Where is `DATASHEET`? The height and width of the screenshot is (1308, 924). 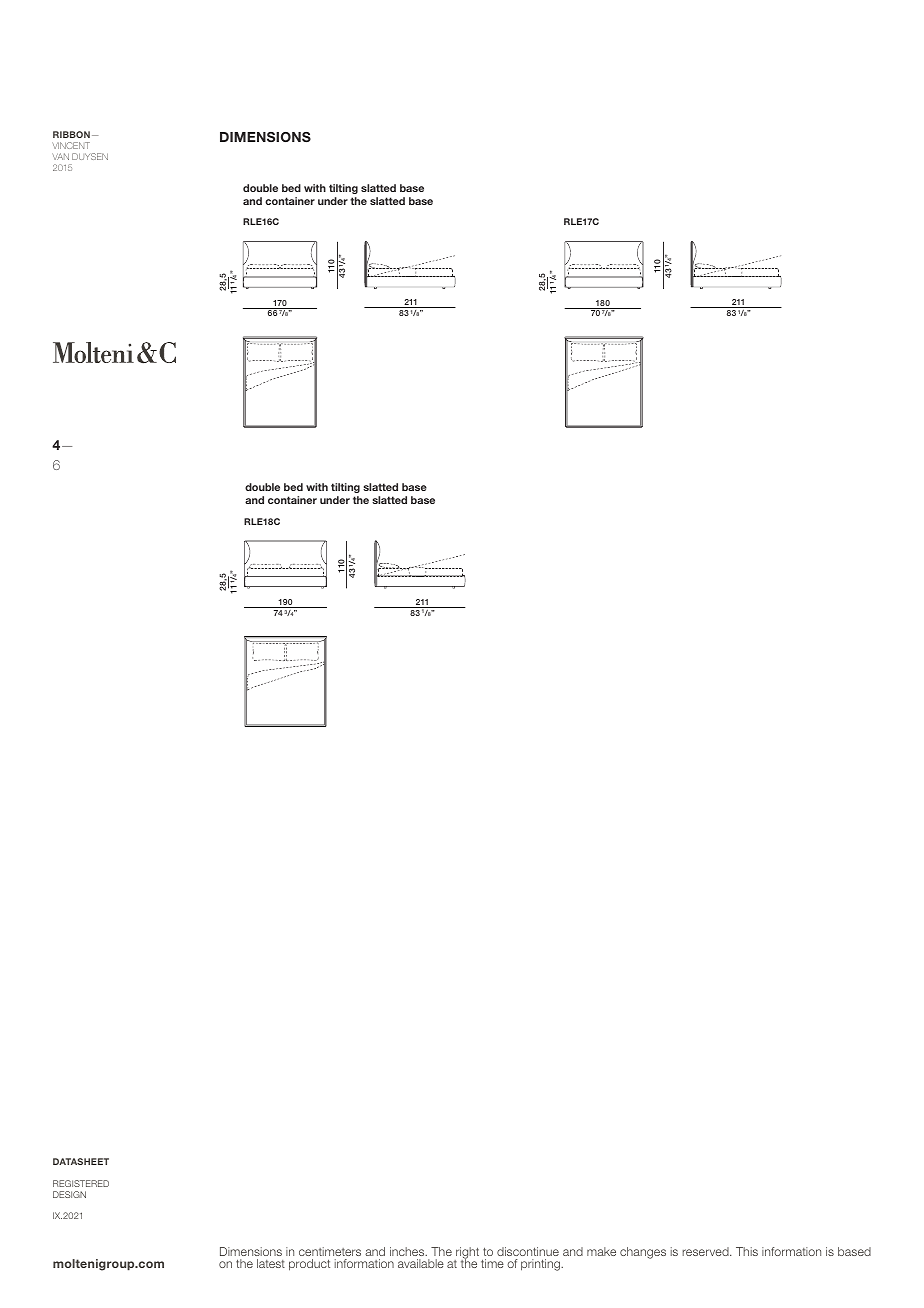 DATASHEET is located at coordinates (81, 1161).
